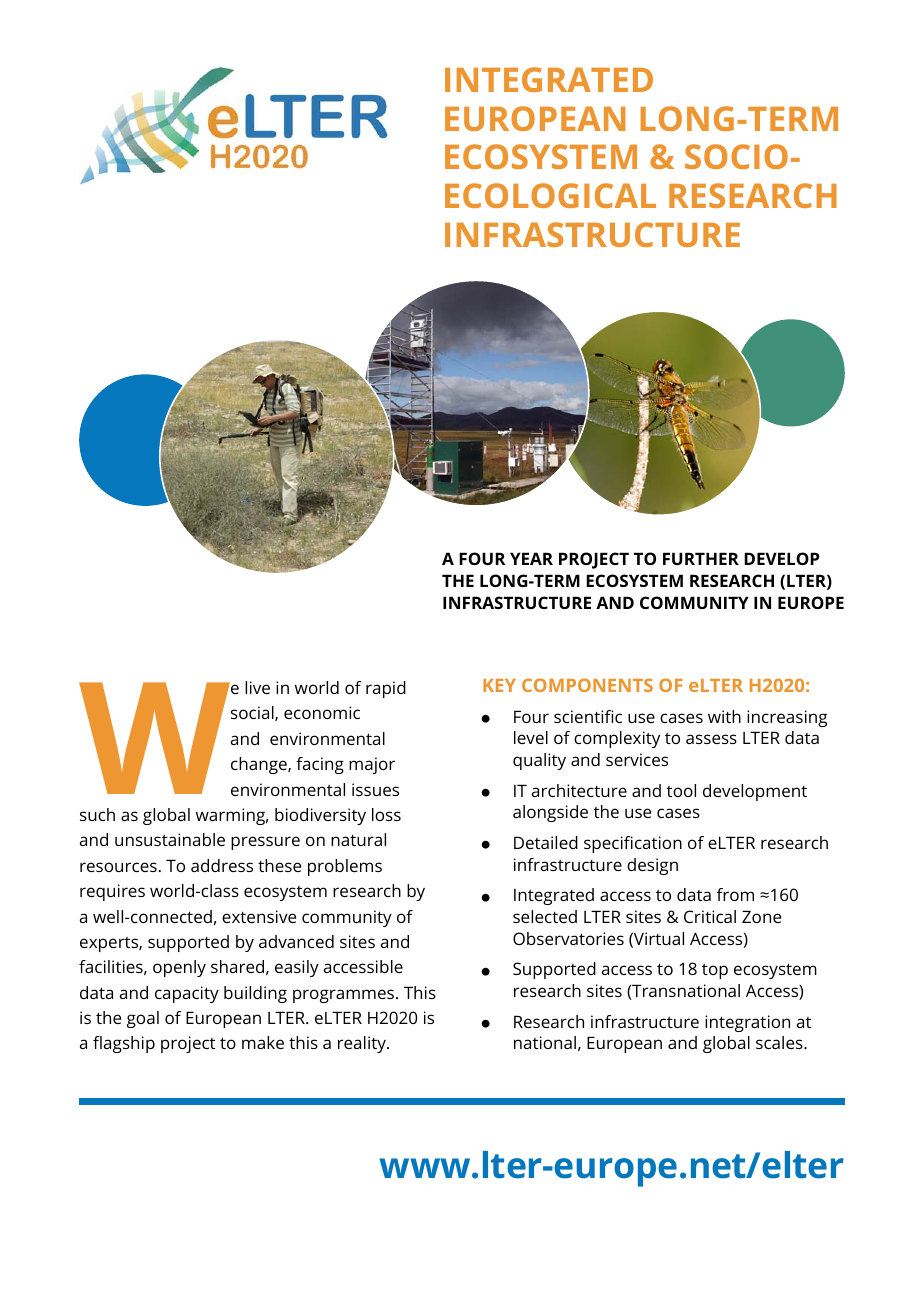 This screenshot has height=1308, width=924. Describe the element at coordinates (143, 1019) in the screenshot. I see `goal` at that location.
